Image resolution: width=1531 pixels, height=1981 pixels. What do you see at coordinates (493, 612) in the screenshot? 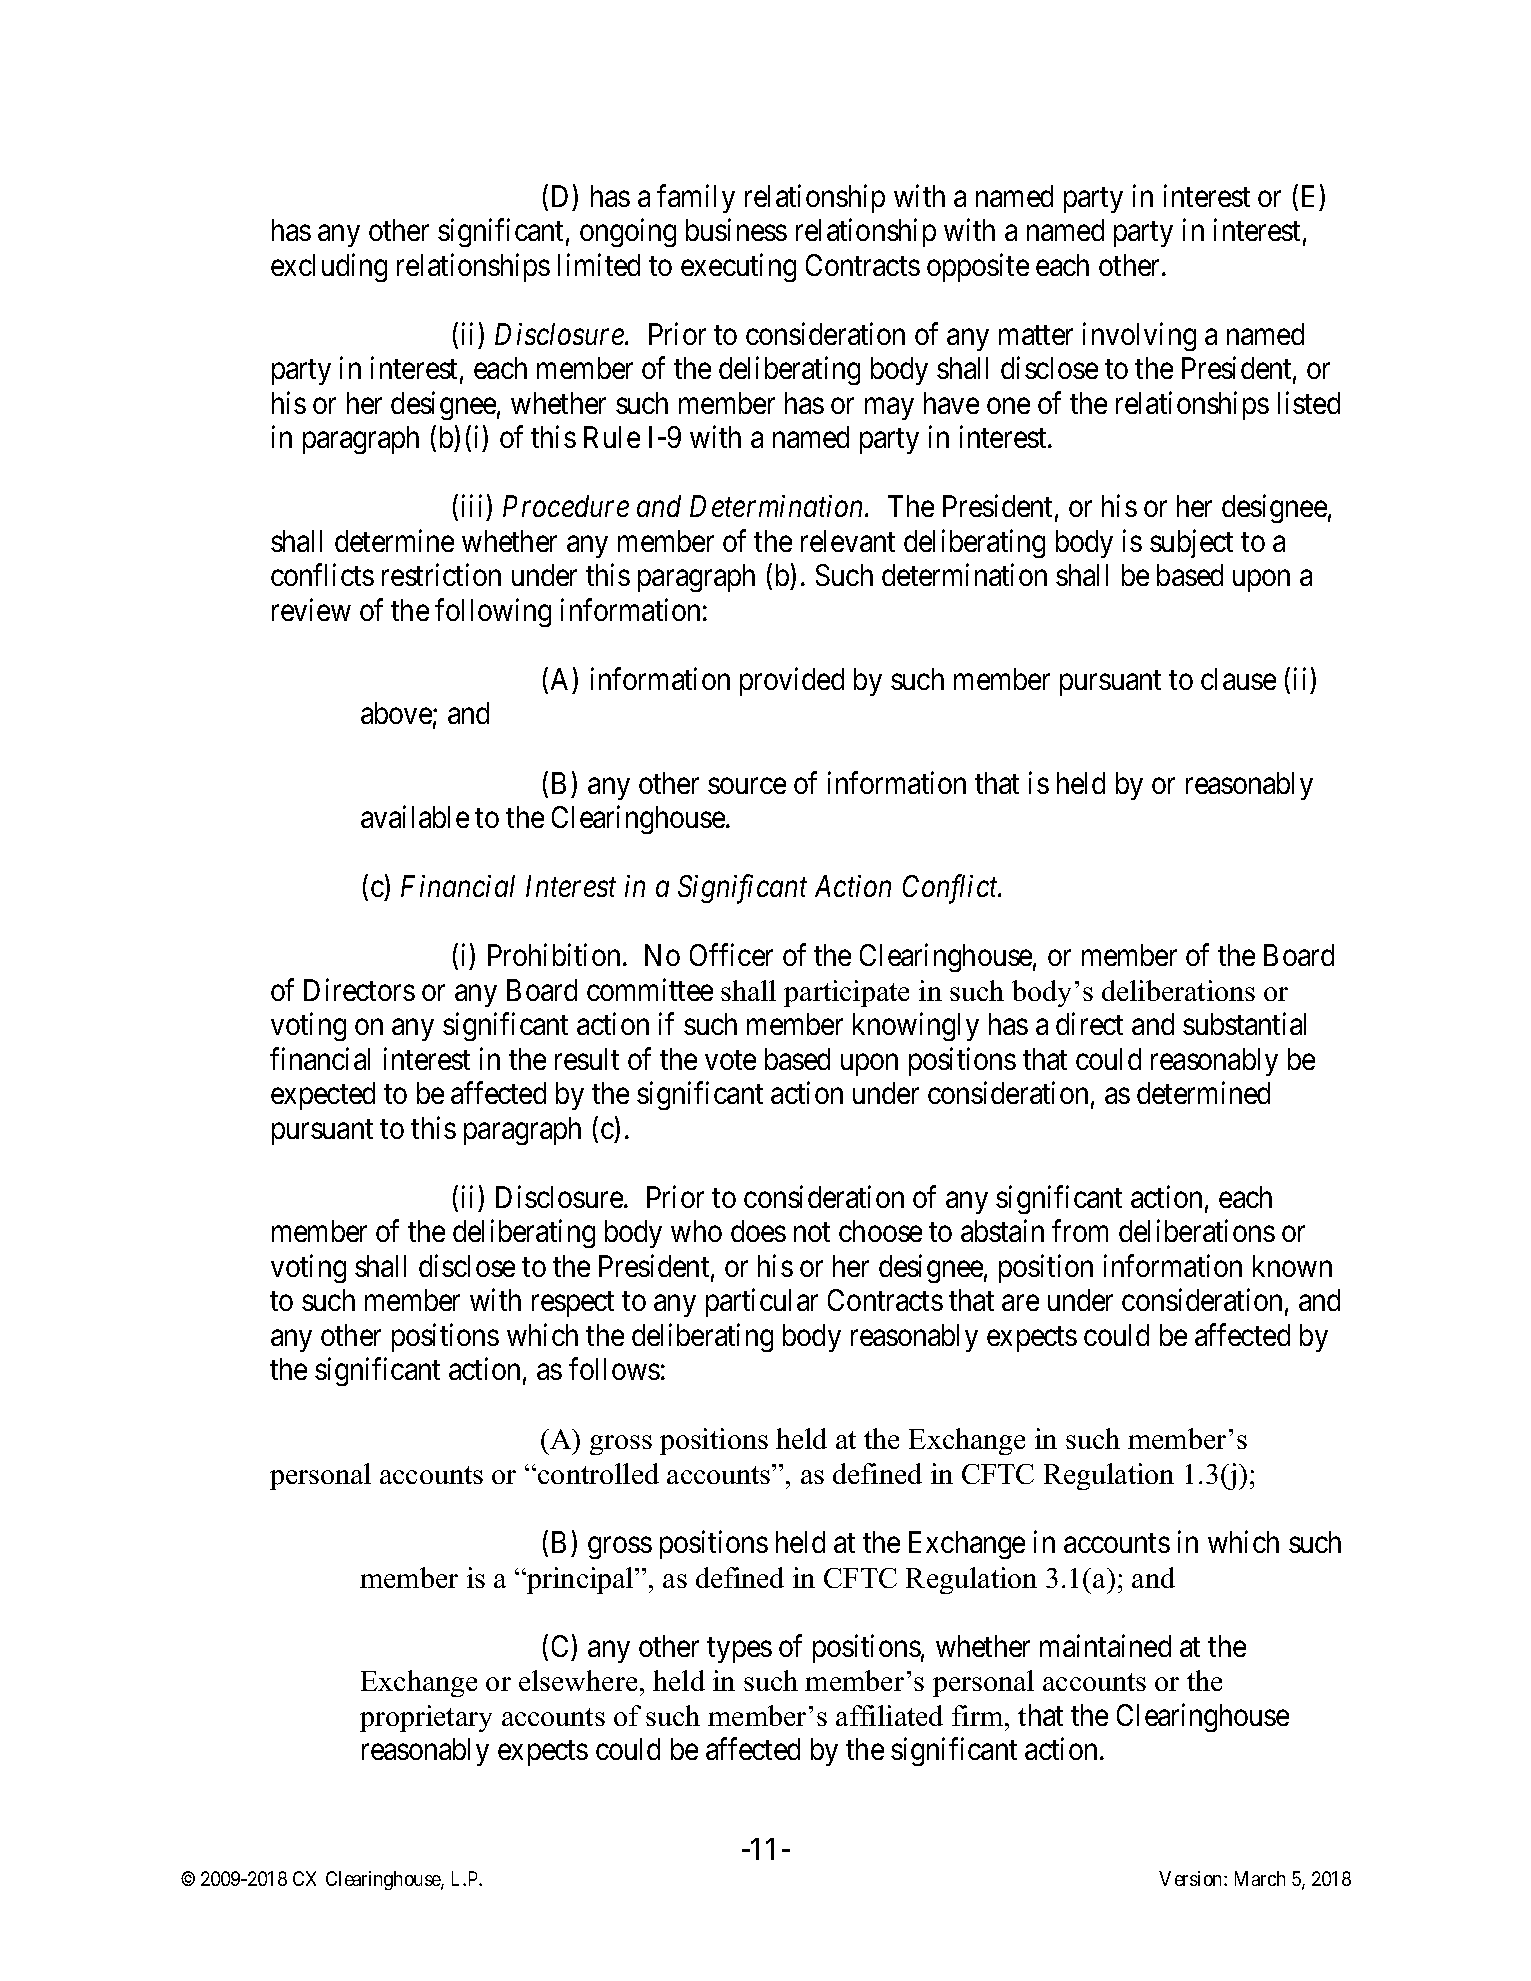
I see `following` at bounding box center [493, 612].
